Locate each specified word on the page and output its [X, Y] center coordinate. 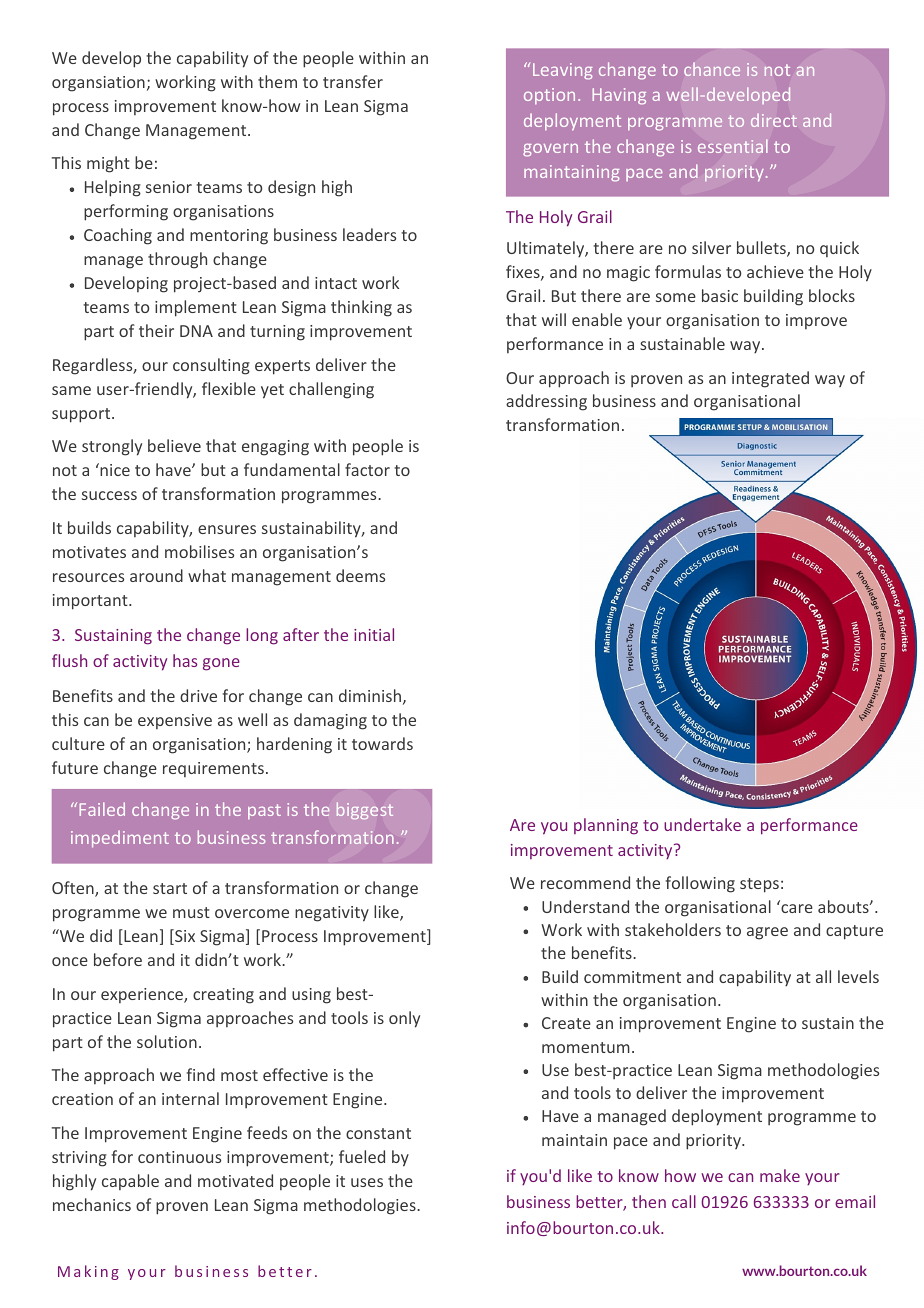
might [108, 164]
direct [774, 120]
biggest [365, 810]
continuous [179, 1157]
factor [367, 469]
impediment [120, 839]
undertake [702, 824]
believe [174, 445]
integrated [770, 379]
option [549, 96]
